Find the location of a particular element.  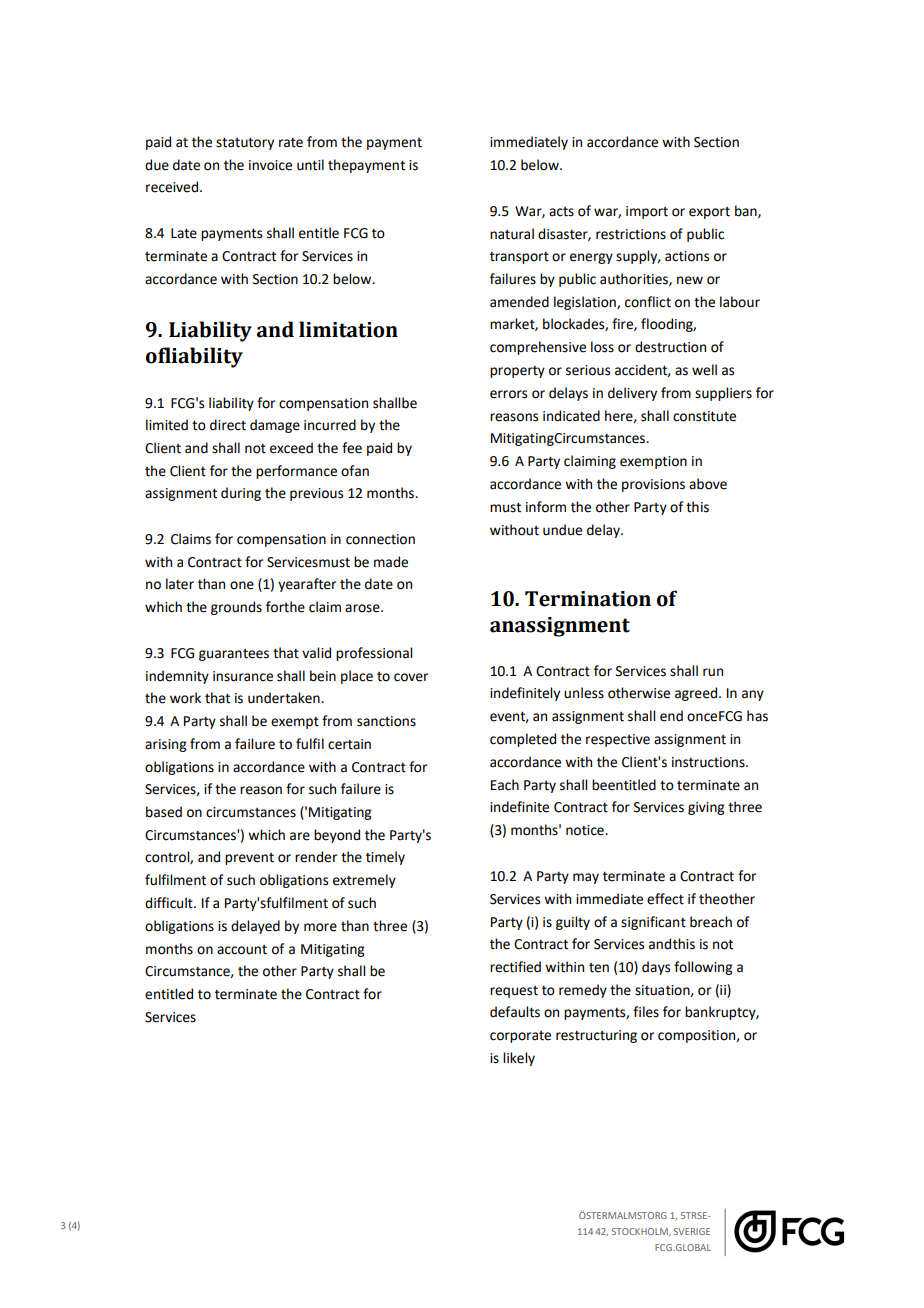

natural is located at coordinates (512, 234).
